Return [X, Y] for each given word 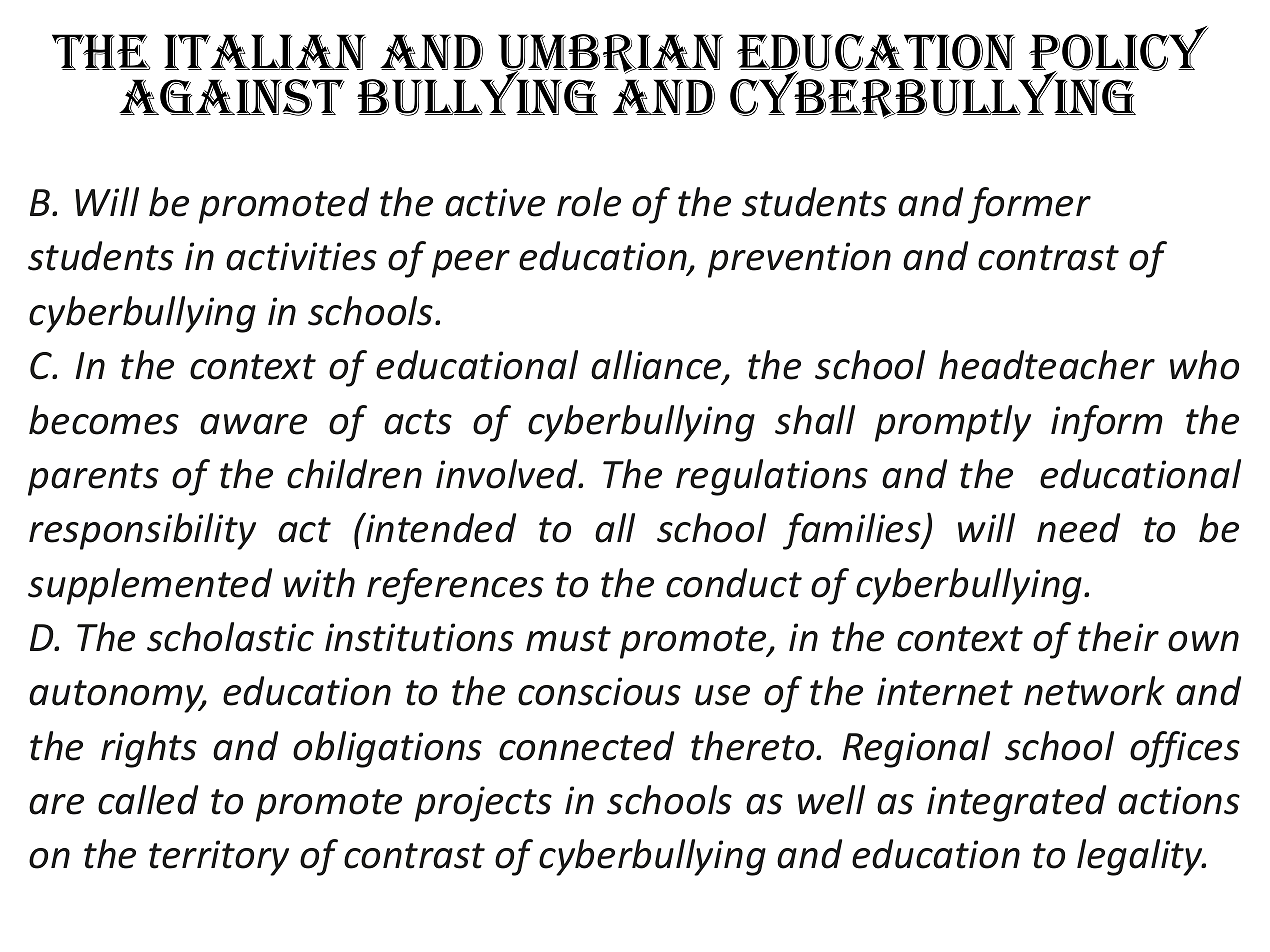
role [589, 202]
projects [483, 804]
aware [253, 424]
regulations [772, 477]
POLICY [1119, 50]
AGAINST [232, 97]
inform [1107, 423]
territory [219, 858]
